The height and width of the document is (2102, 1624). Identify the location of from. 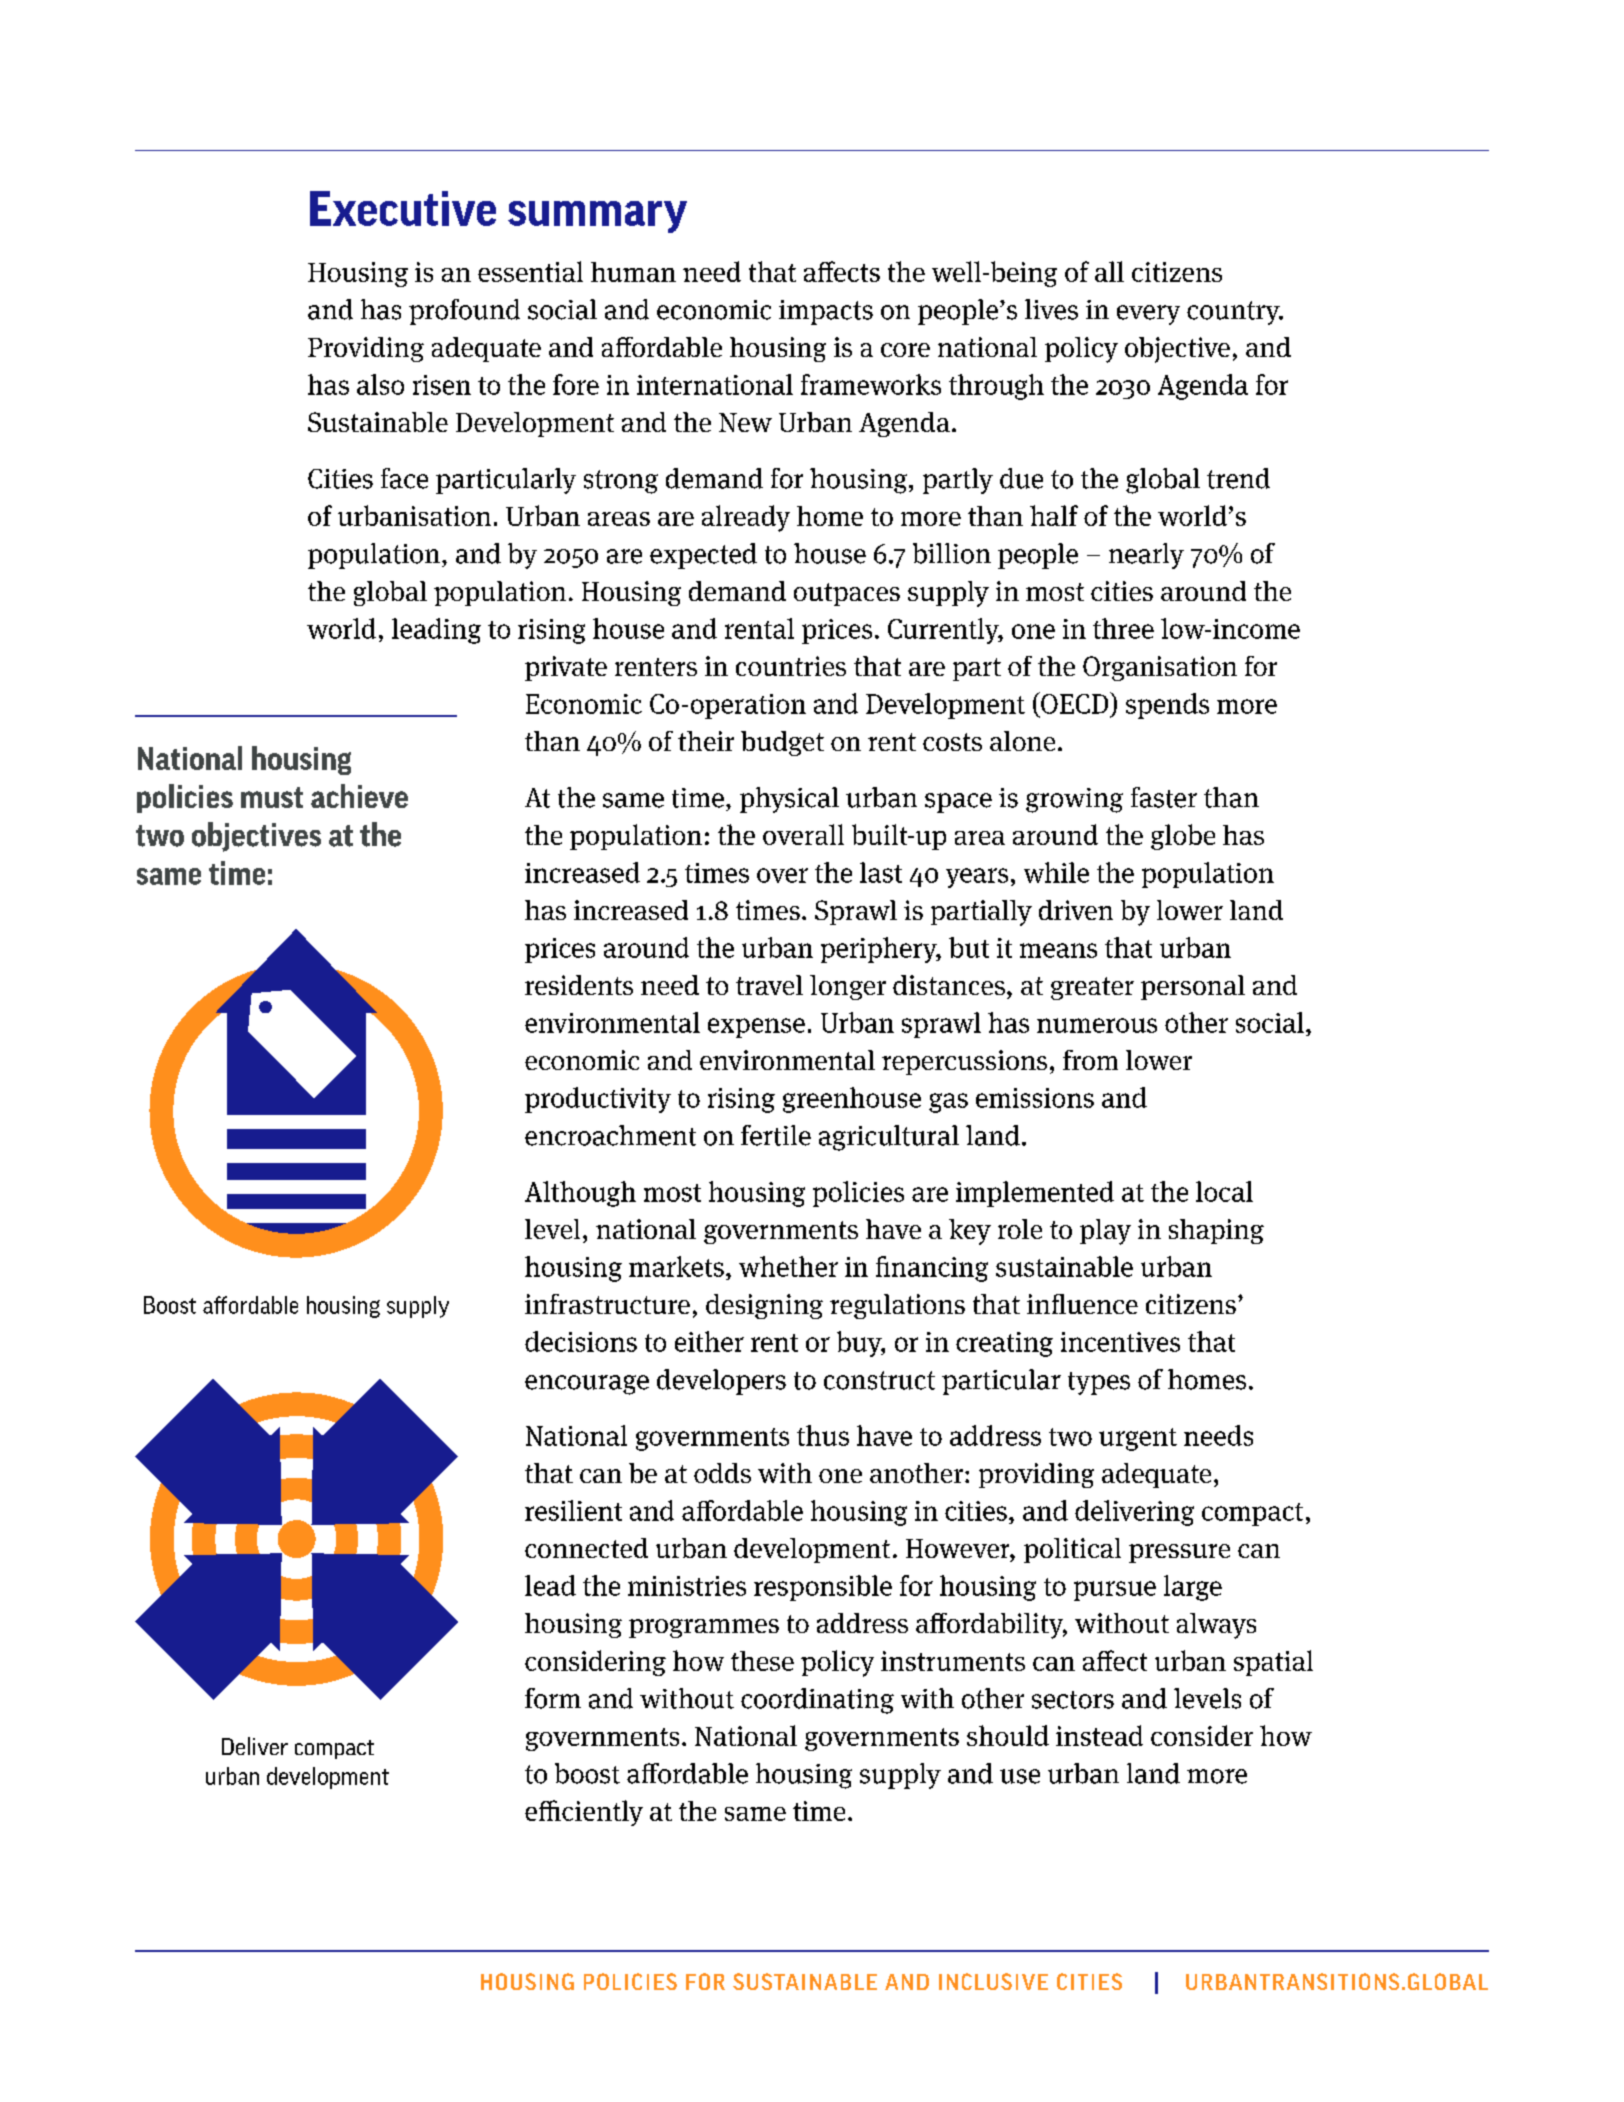
(1090, 1060).
